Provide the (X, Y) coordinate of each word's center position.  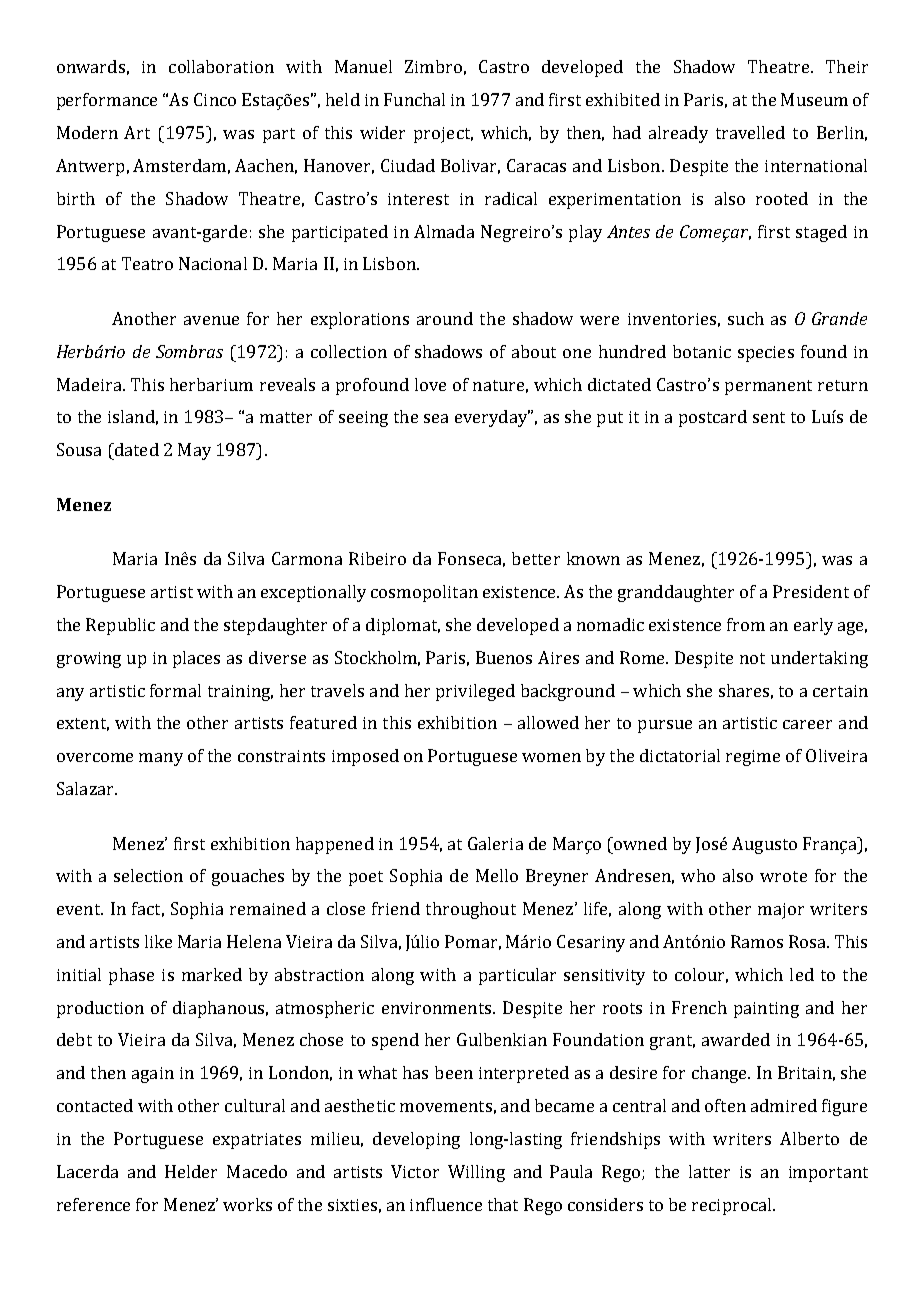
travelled (750, 132)
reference (93, 1204)
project (443, 135)
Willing (476, 1173)
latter (709, 1171)
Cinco (215, 99)
